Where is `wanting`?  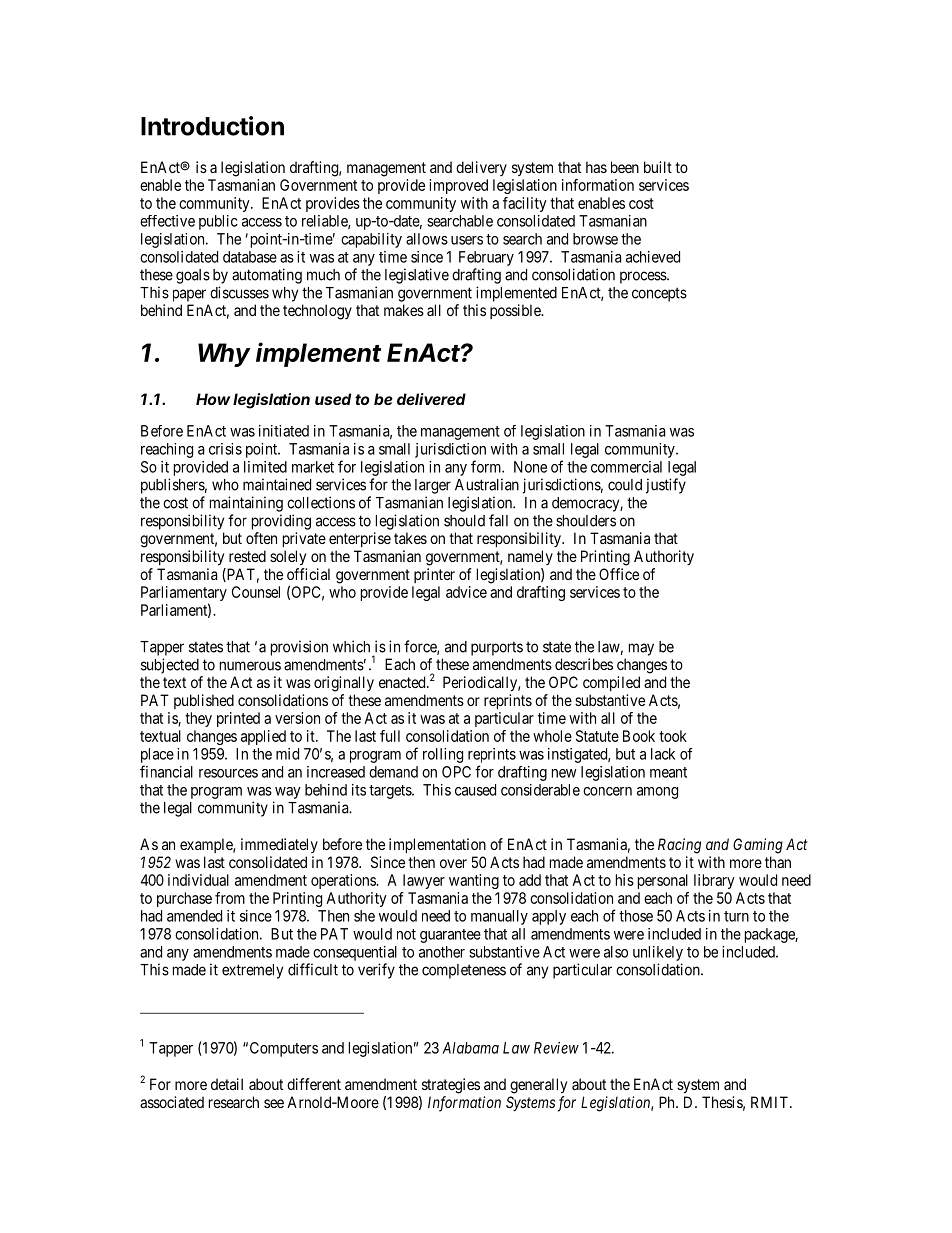
wanting is located at coordinates (474, 881).
